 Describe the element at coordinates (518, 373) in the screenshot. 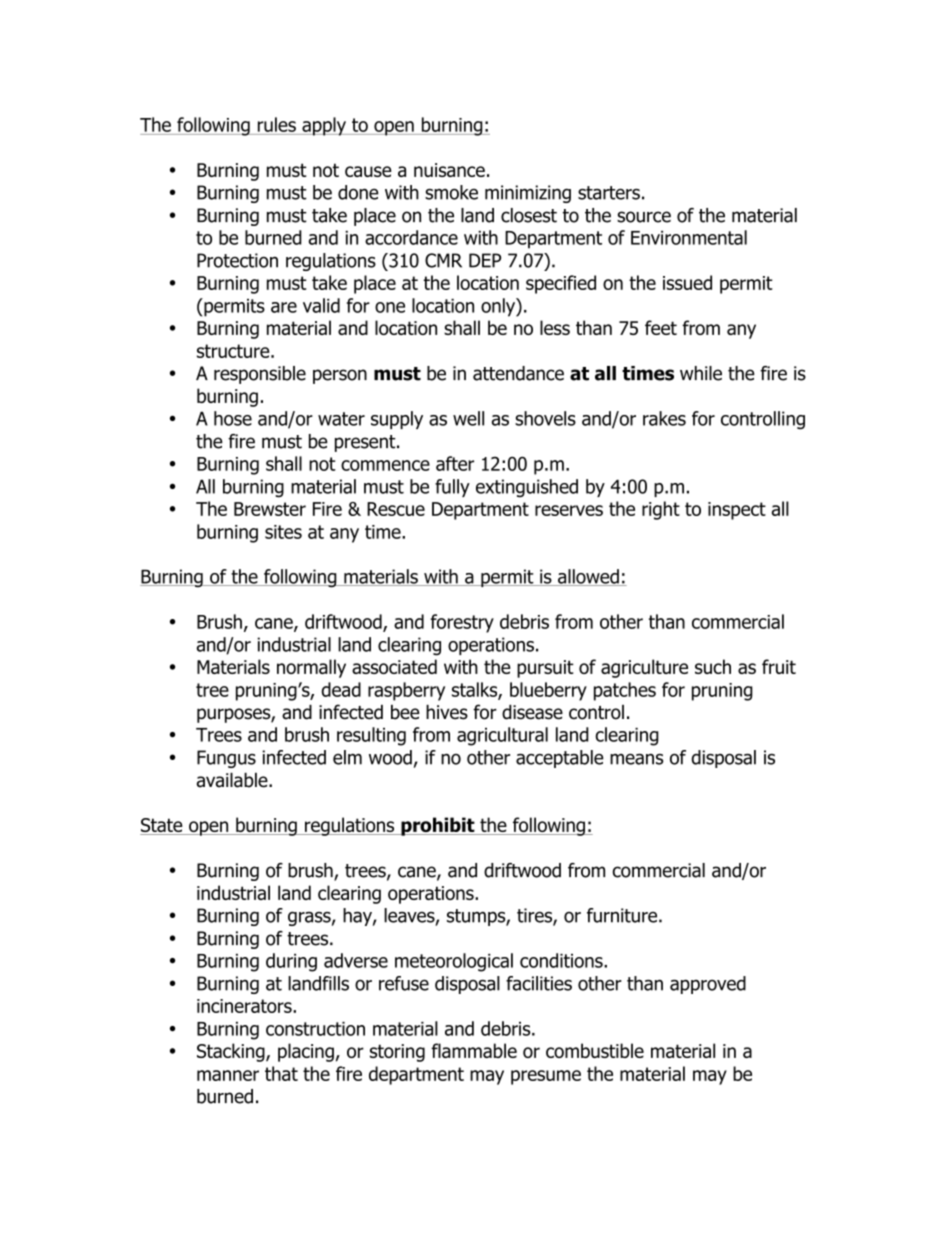

I see `attendance` at that location.
